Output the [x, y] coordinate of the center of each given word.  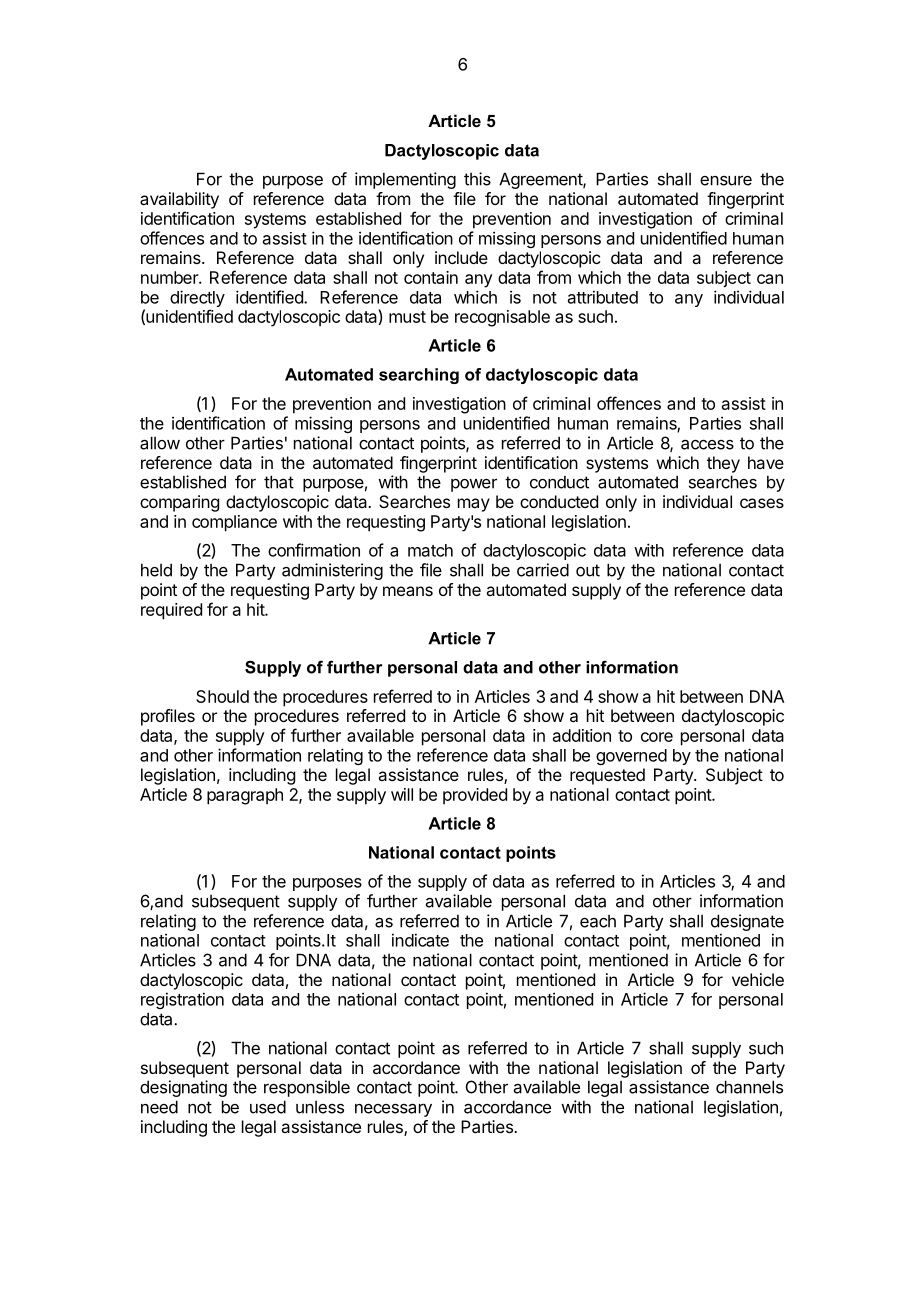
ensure [726, 180]
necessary [393, 1110]
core [657, 737]
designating [183, 1088]
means [408, 591]
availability [179, 200]
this [477, 179]
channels [749, 1087]
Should [222, 696]
